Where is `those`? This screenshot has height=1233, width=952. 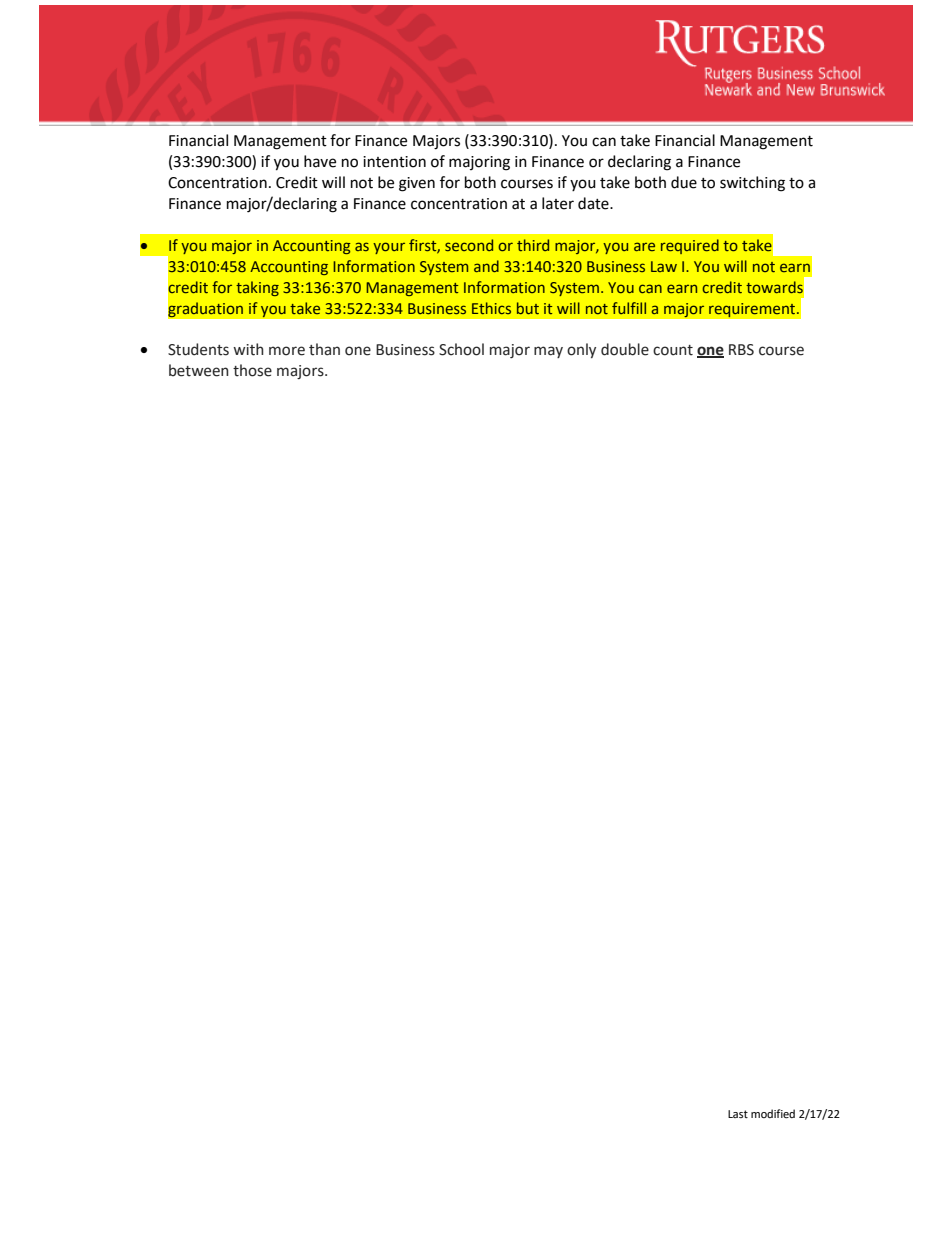
those is located at coordinates (252, 370).
